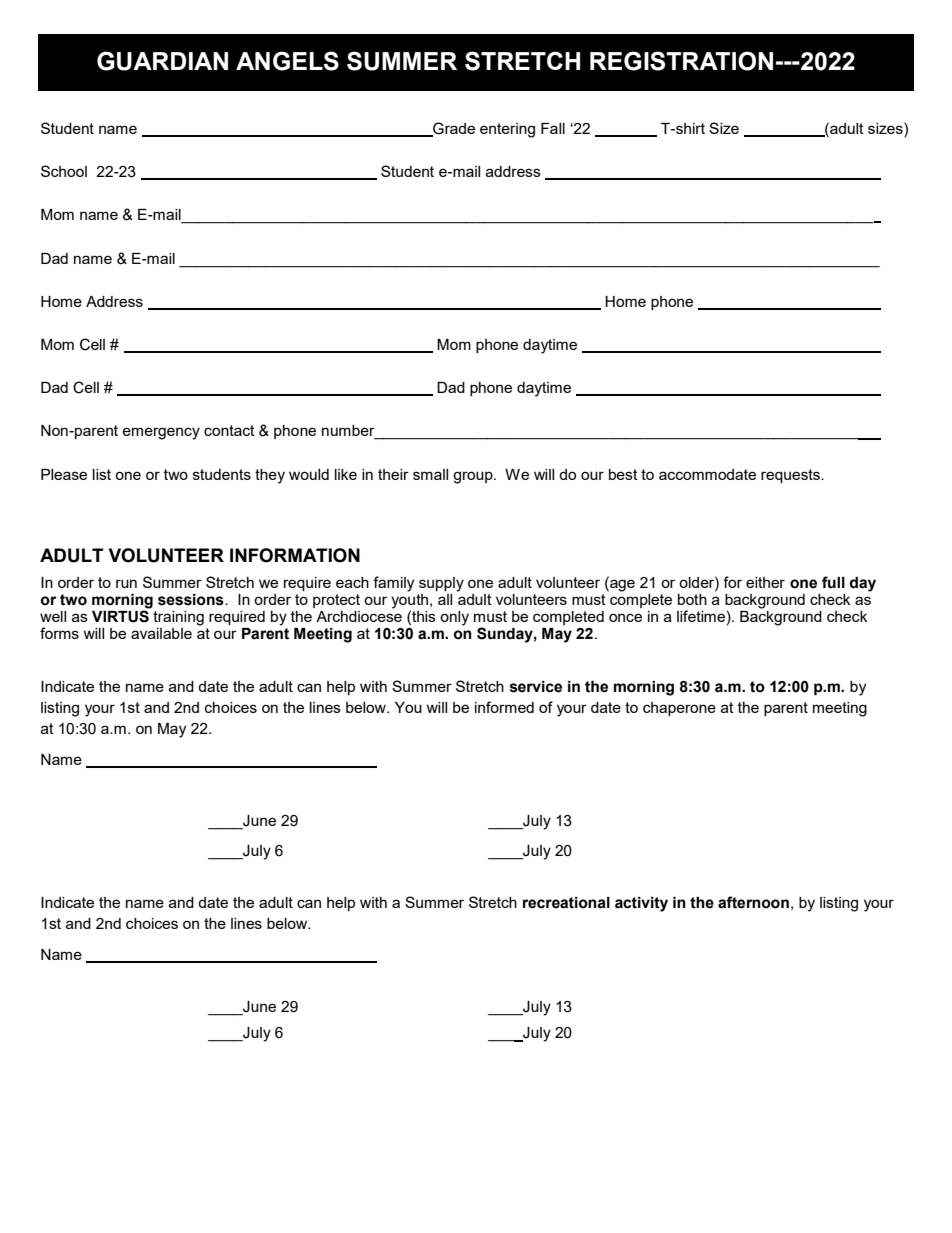 Image resolution: width=952 pixels, height=1233 pixels. I want to click on Grade, so click(453, 129).
